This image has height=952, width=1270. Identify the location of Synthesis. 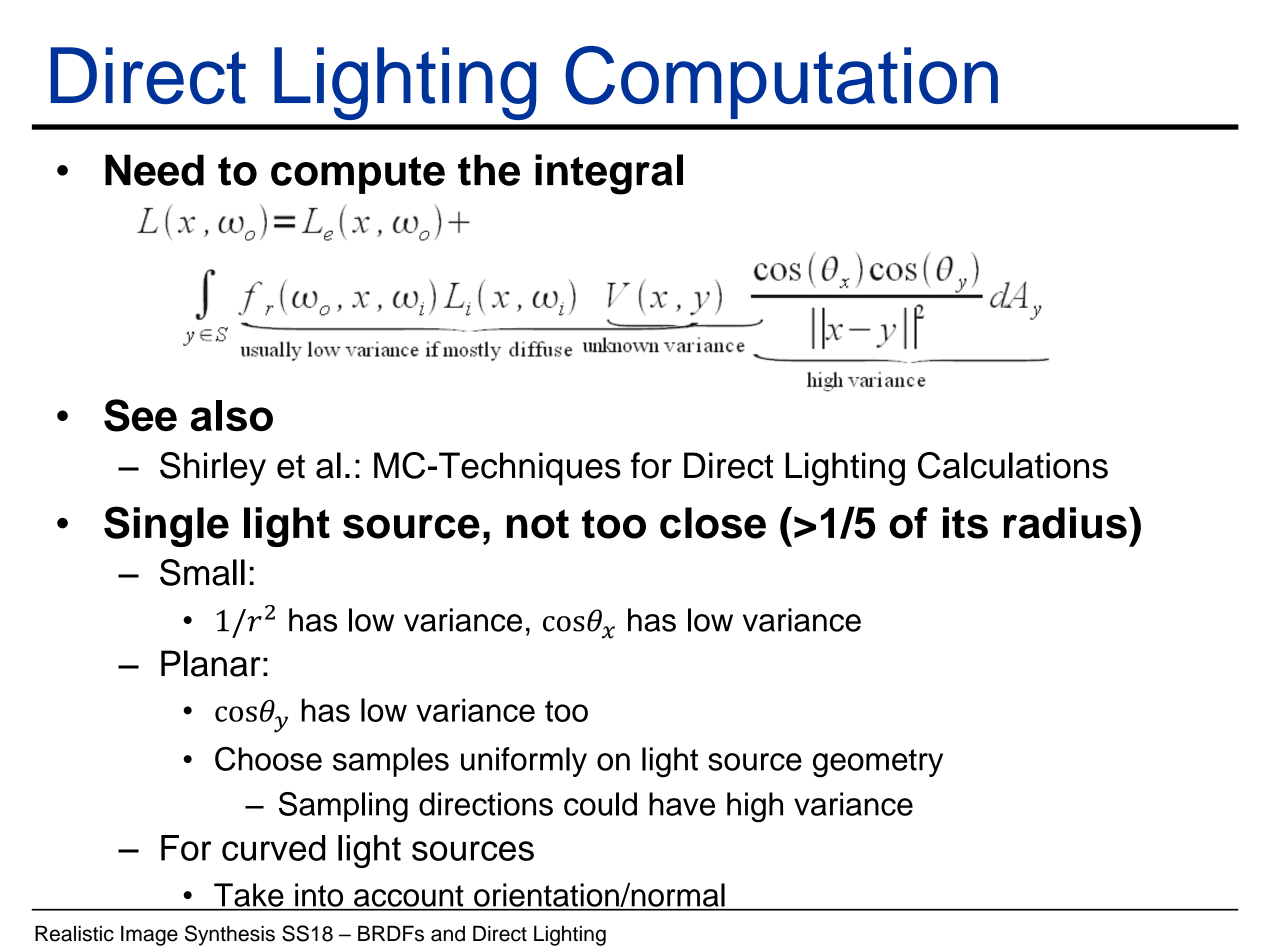
(230, 935).
